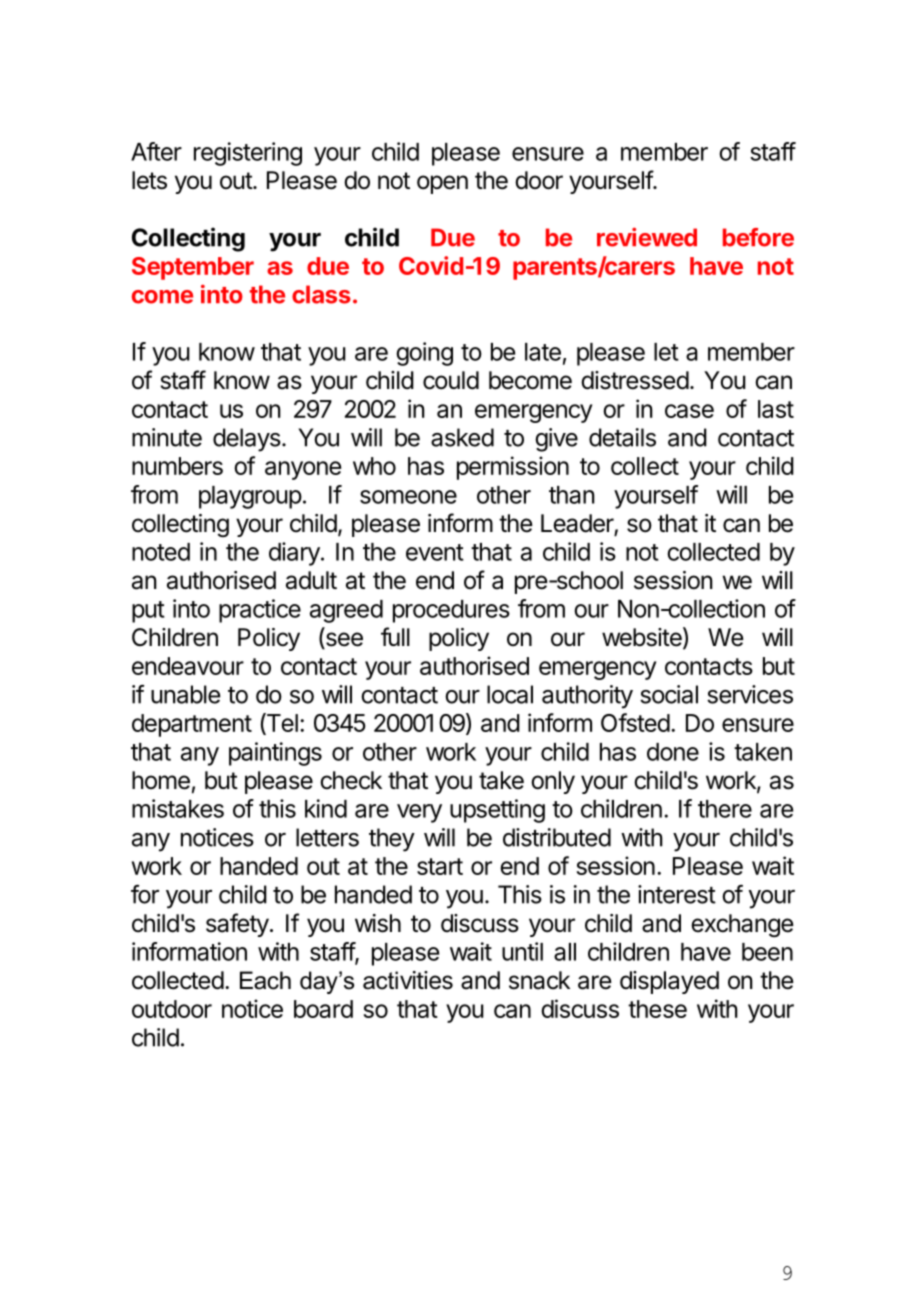  Describe the element at coordinates (669, 694) in the page. I see `social` at that location.
